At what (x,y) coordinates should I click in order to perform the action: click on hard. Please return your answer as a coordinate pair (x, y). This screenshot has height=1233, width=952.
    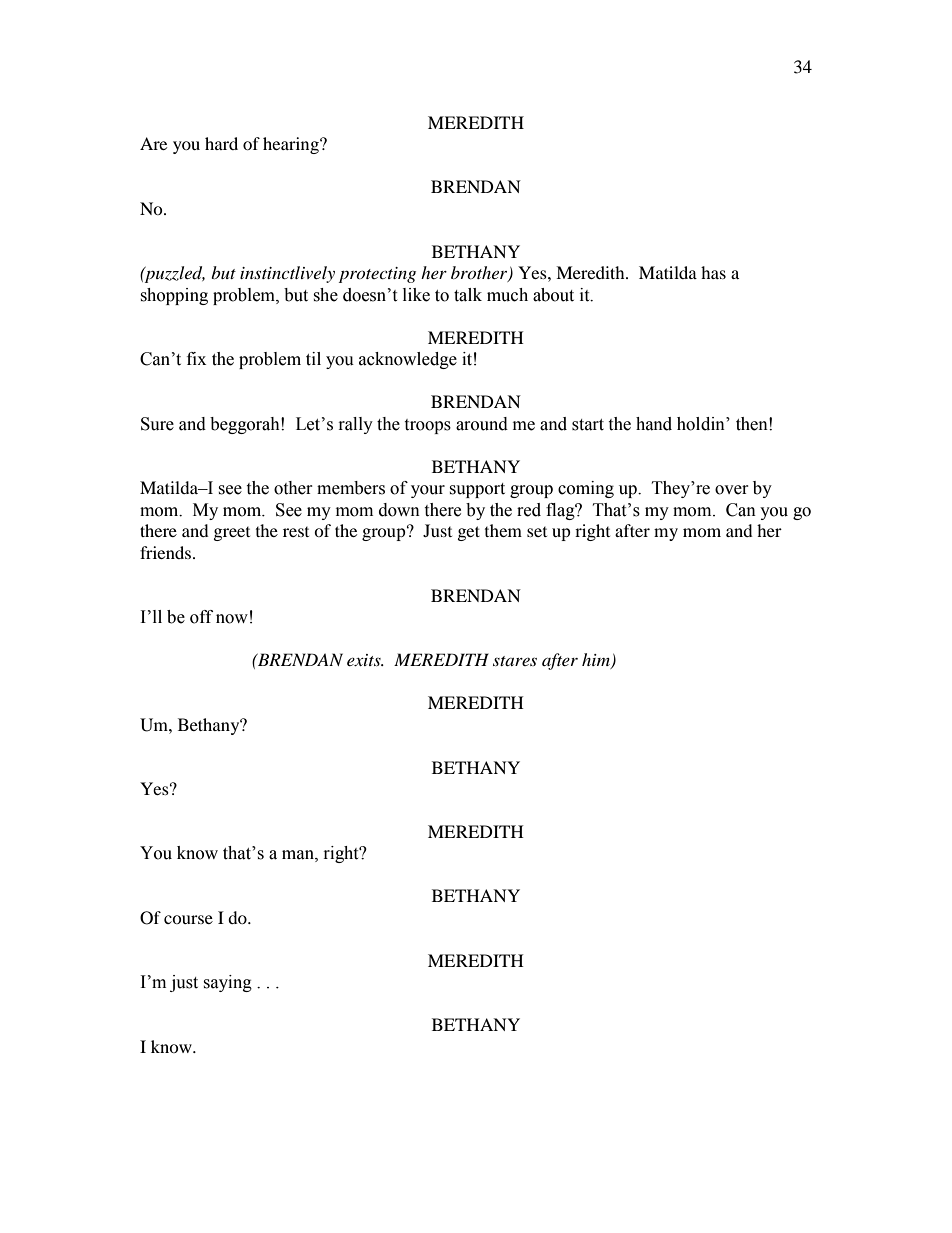
    Looking at the image, I should click on (221, 143).
